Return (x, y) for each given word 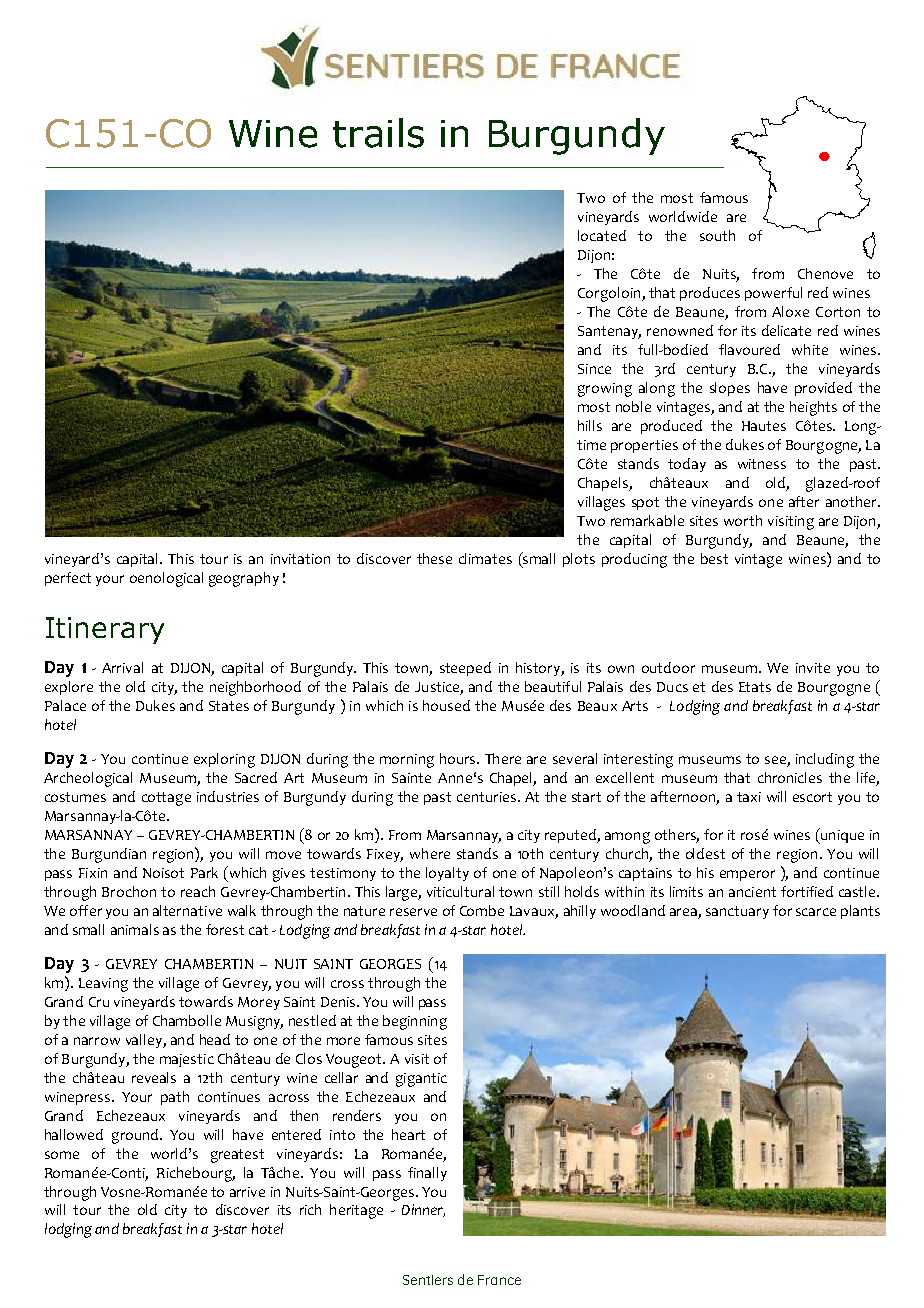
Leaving (103, 985)
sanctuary (737, 912)
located (602, 235)
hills (590, 425)
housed (446, 705)
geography (244, 579)
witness (762, 464)
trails (378, 133)
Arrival (122, 667)
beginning (415, 1022)
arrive (247, 1192)
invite (813, 668)
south (717, 235)
